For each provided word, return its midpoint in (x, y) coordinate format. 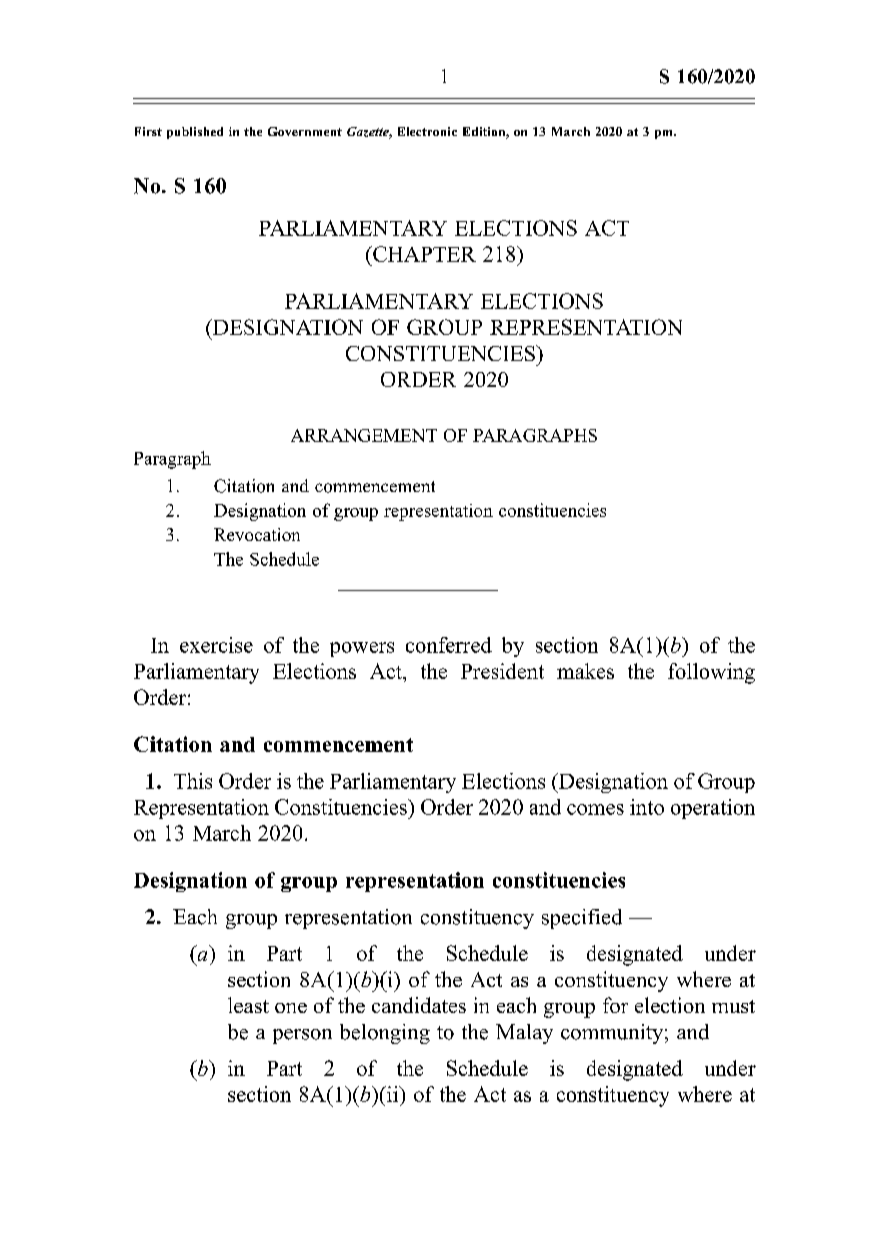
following (711, 673)
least (248, 1005)
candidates (419, 1005)
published (195, 133)
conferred (449, 645)
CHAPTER (423, 254)
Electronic (427, 131)
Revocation (257, 534)
